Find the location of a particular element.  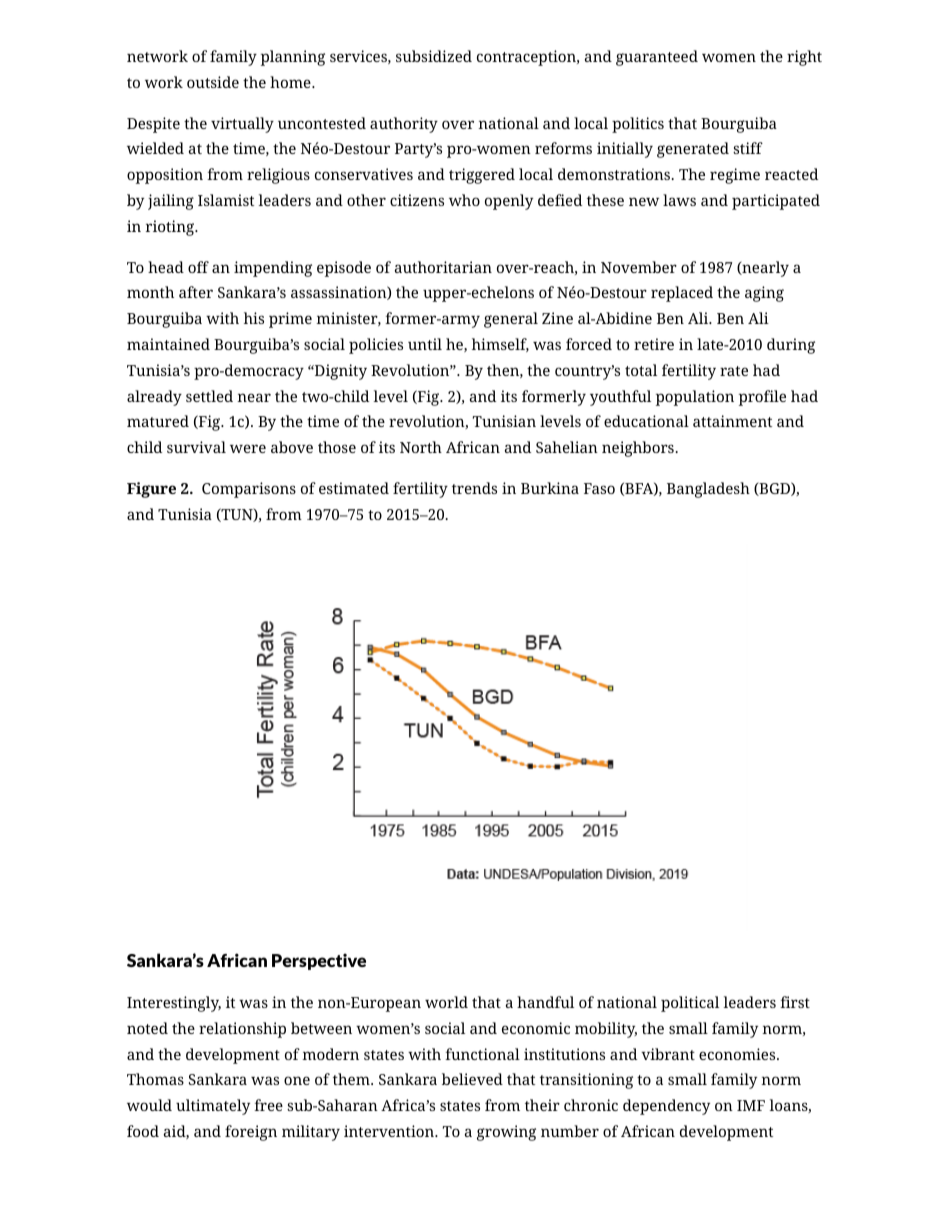

outside is located at coordinates (213, 82).
